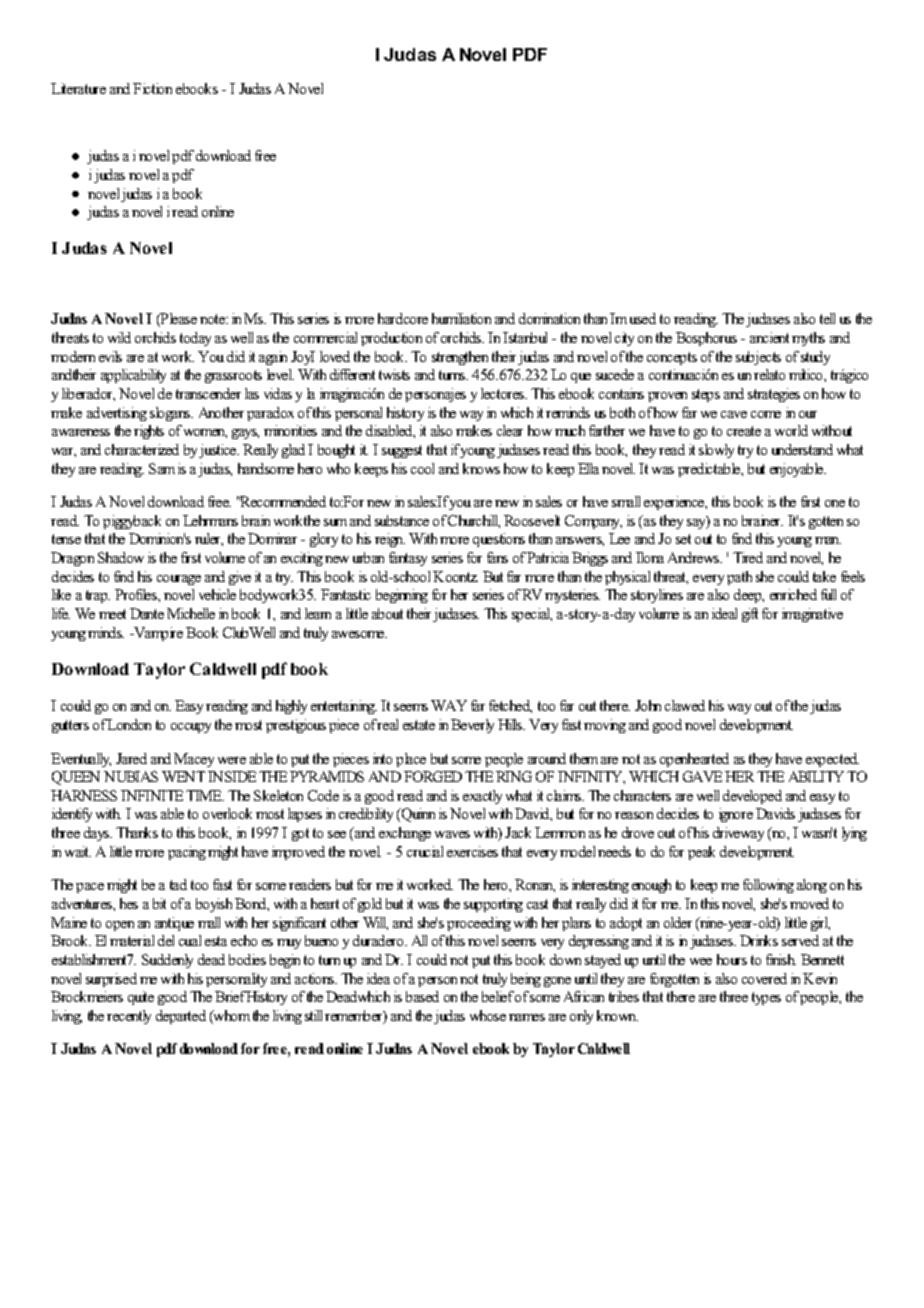 This screenshot has width=924, height=1308. Describe the element at coordinates (403, 318) in the screenshot. I see `hardcore` at that location.
